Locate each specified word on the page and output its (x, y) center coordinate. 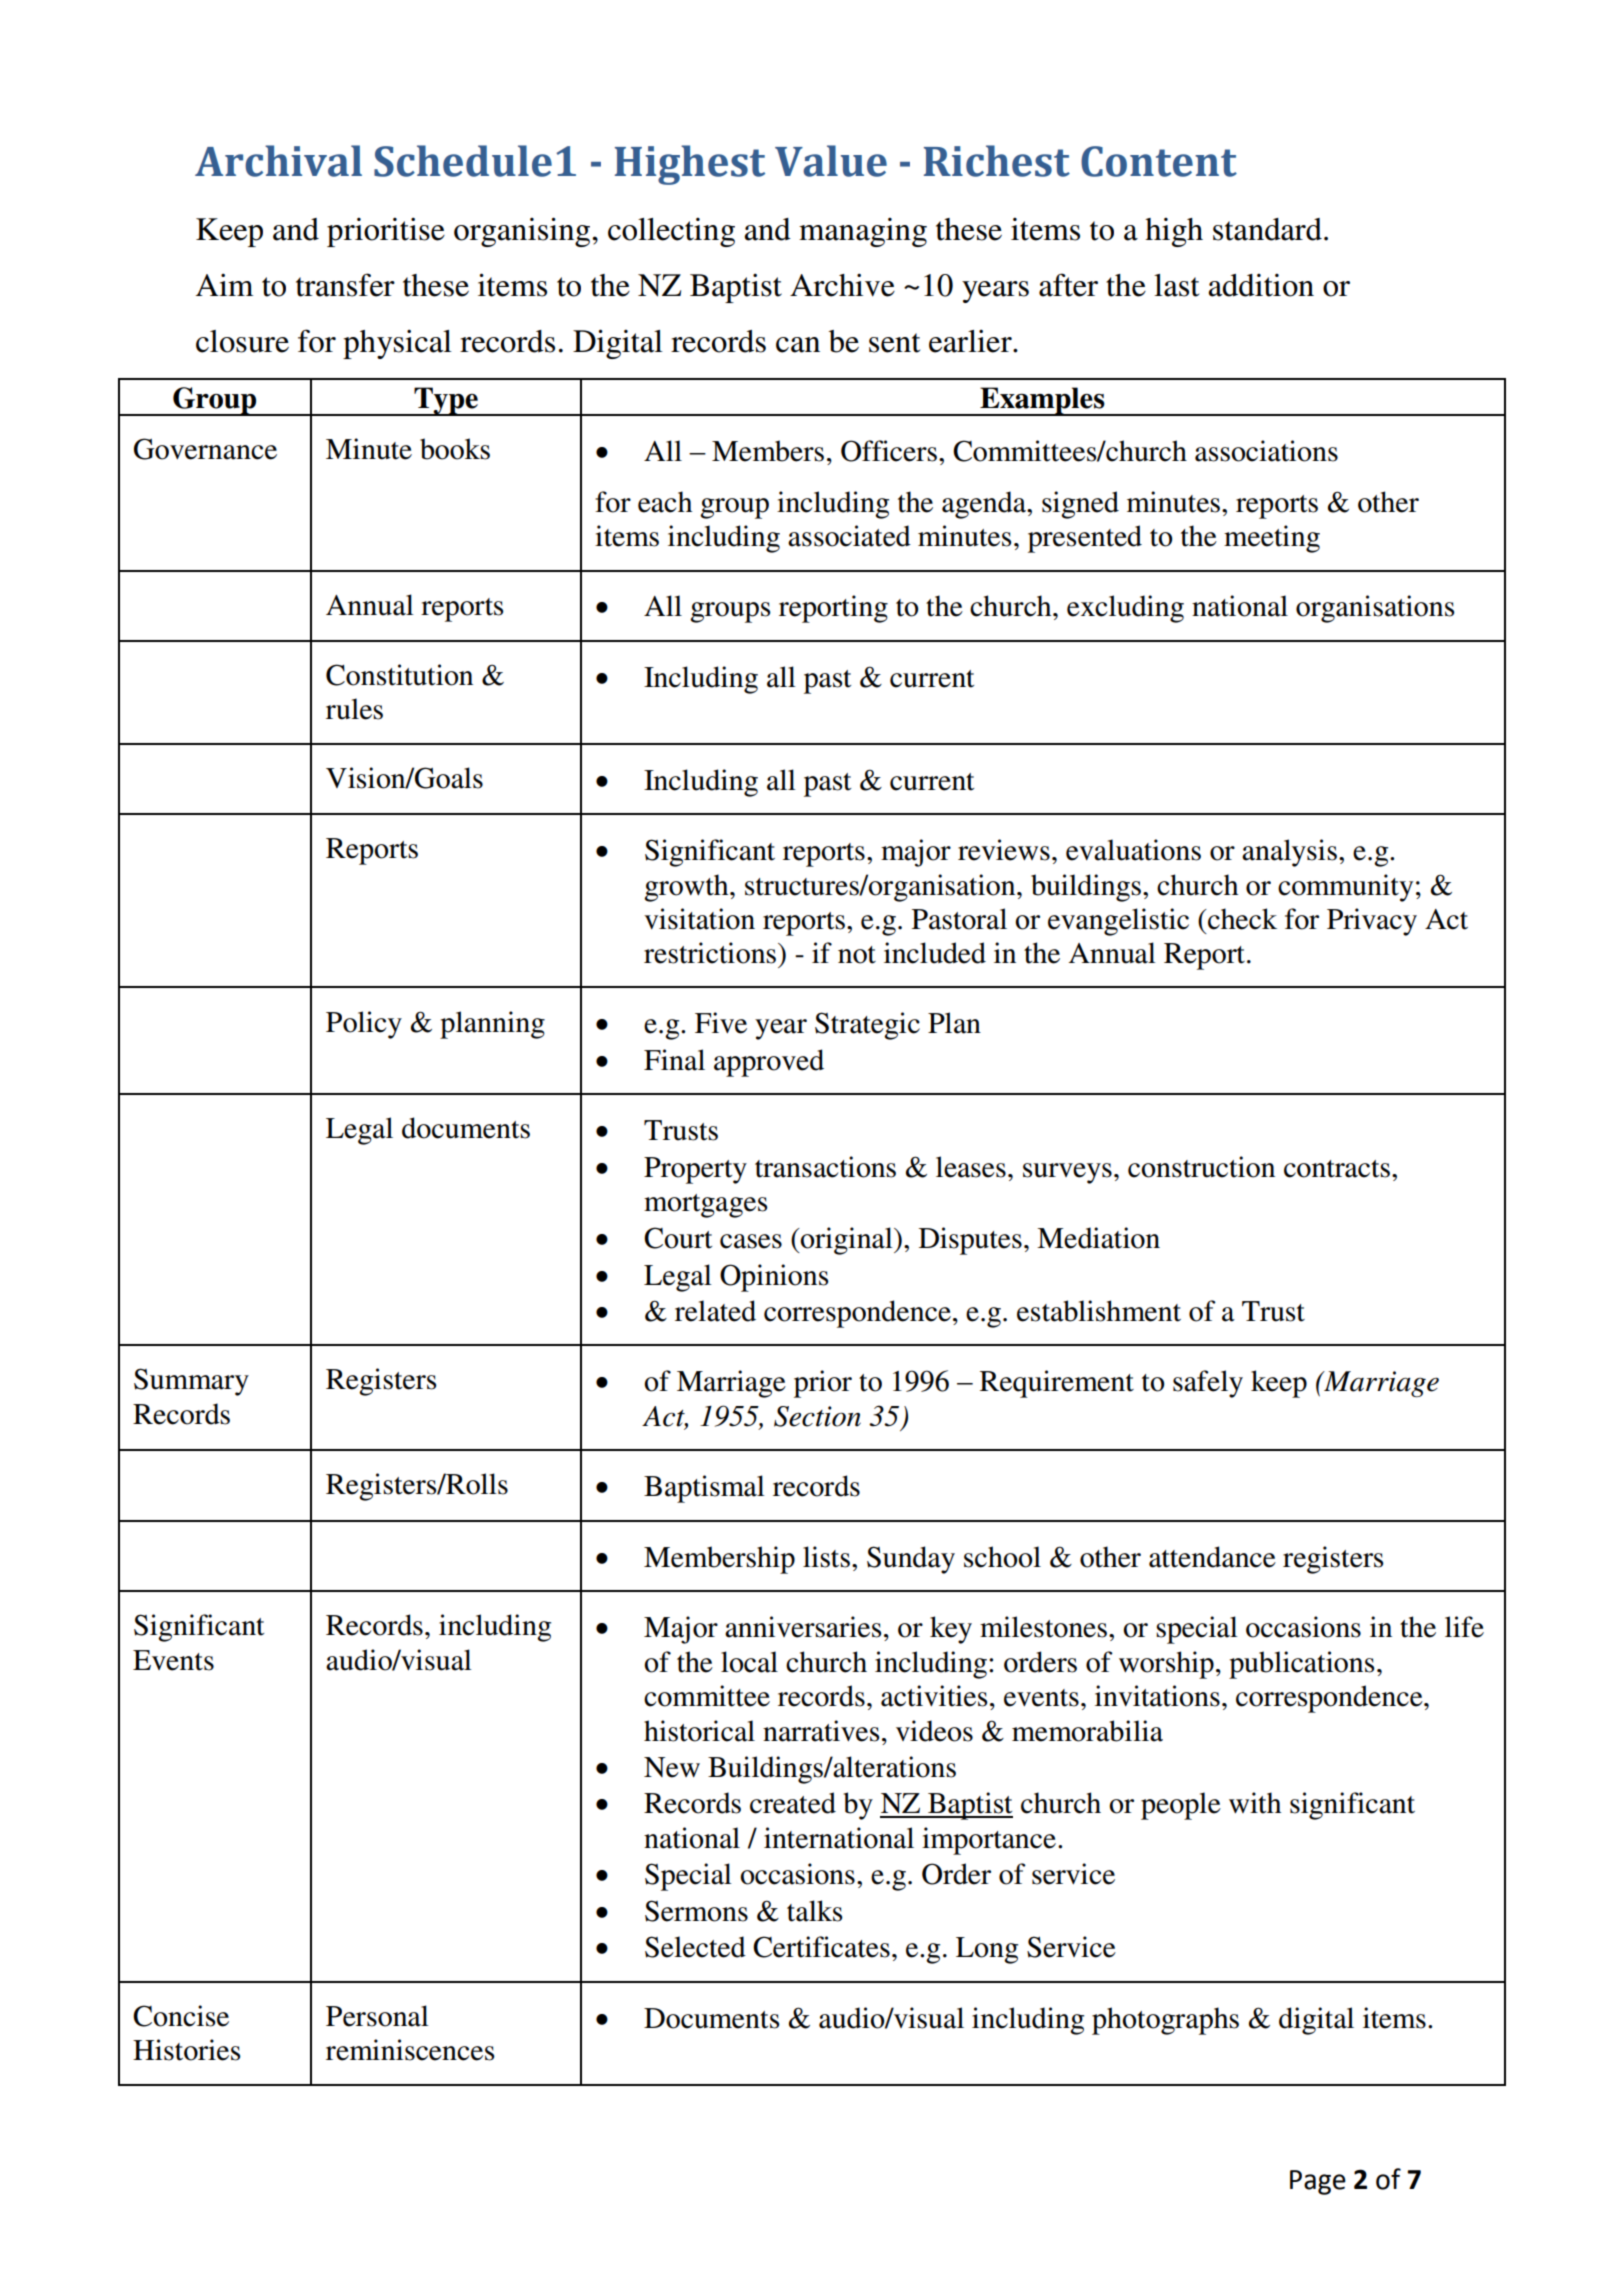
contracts (1337, 1169)
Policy (364, 1025)
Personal (377, 2016)
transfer (345, 285)
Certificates (821, 1947)
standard (1267, 229)
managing (863, 232)
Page (1318, 2182)
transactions (825, 1167)
